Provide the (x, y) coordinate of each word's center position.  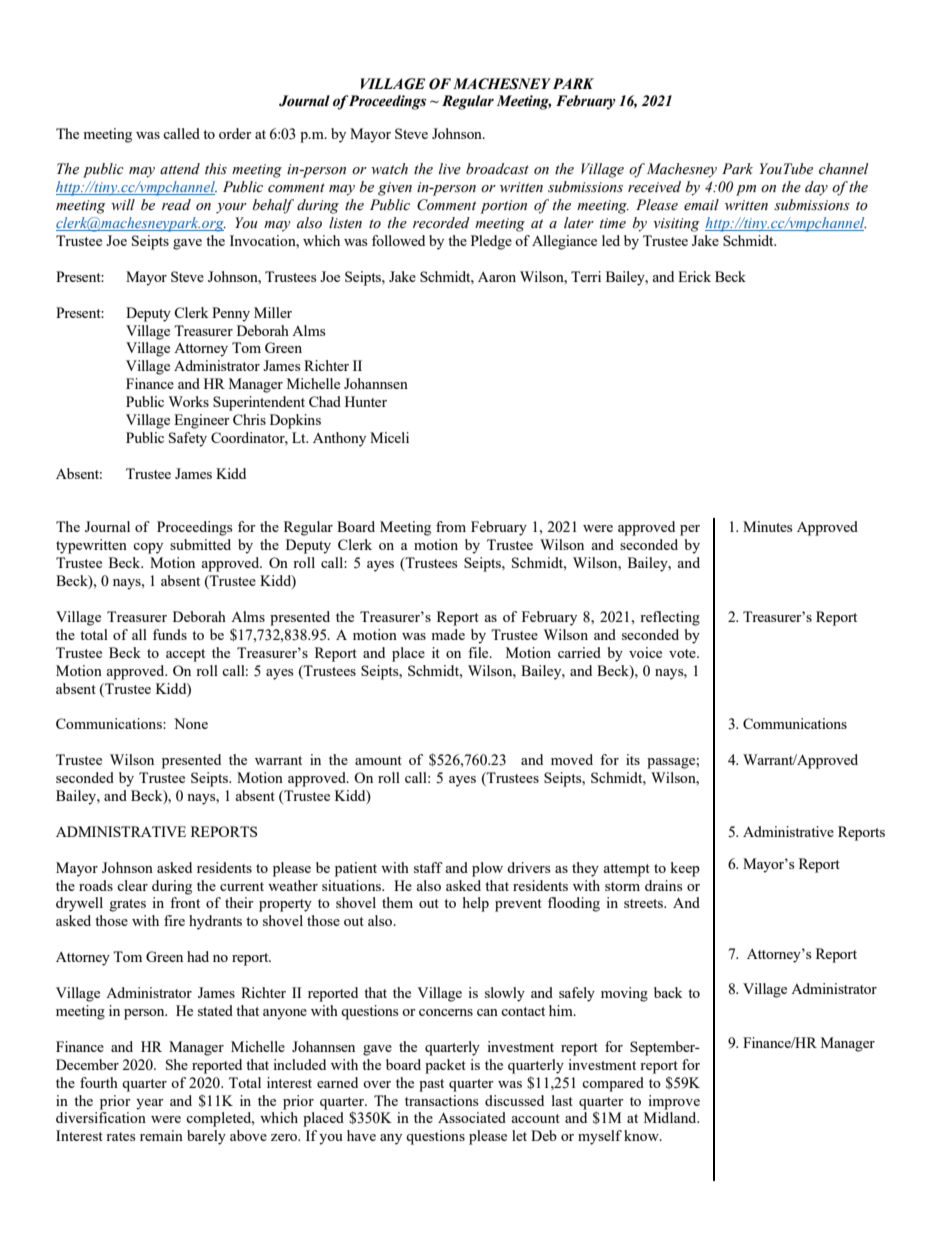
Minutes (767, 526)
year (150, 1104)
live (450, 169)
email (701, 205)
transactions (441, 1100)
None (191, 723)
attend (180, 169)
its (633, 759)
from (451, 526)
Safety (188, 439)
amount (378, 760)
